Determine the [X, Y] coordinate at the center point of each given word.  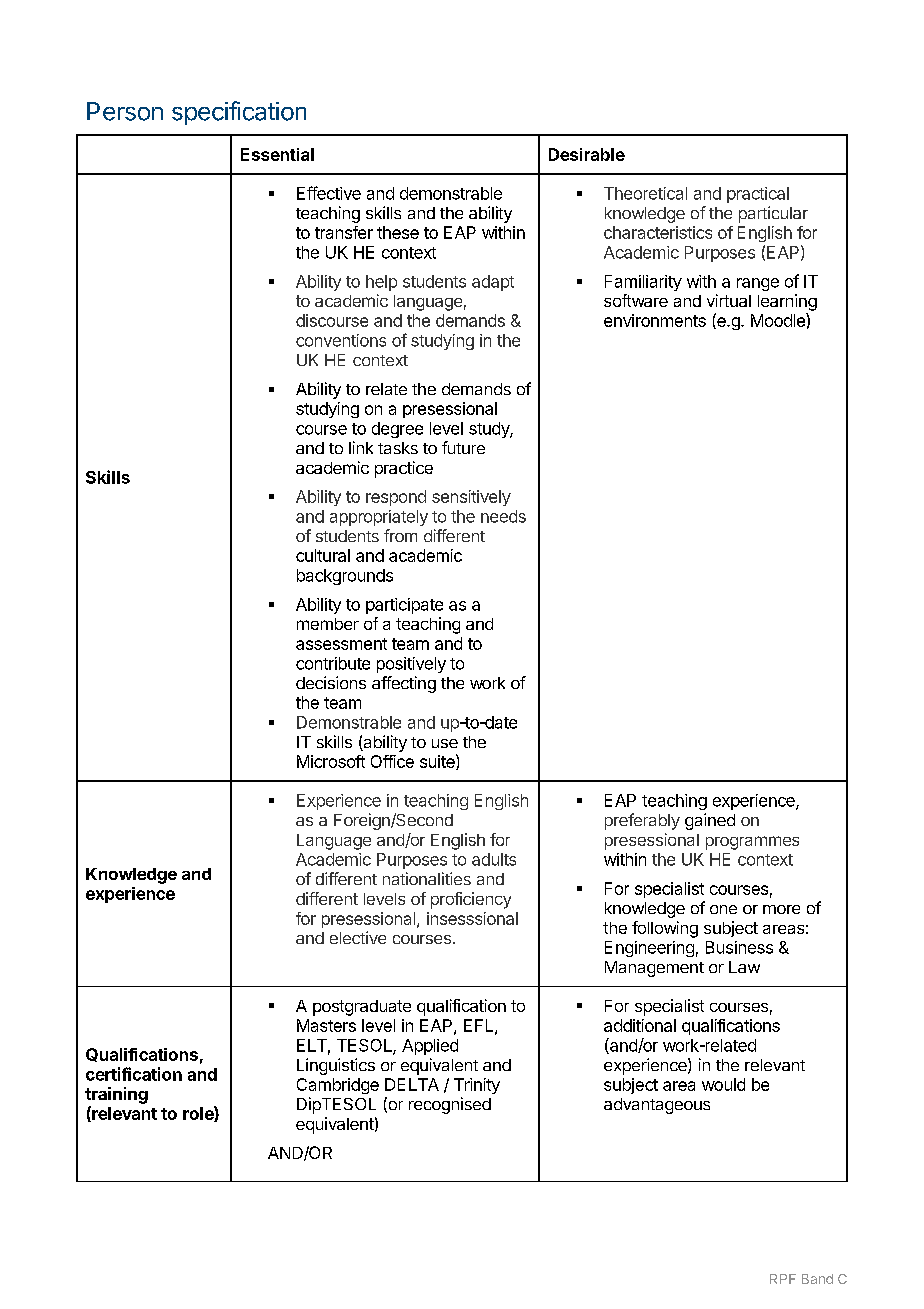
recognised [450, 1105]
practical [758, 195]
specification [239, 113]
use [445, 743]
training [116, 1095]
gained [710, 821]
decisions [331, 682]
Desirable [587, 154]
